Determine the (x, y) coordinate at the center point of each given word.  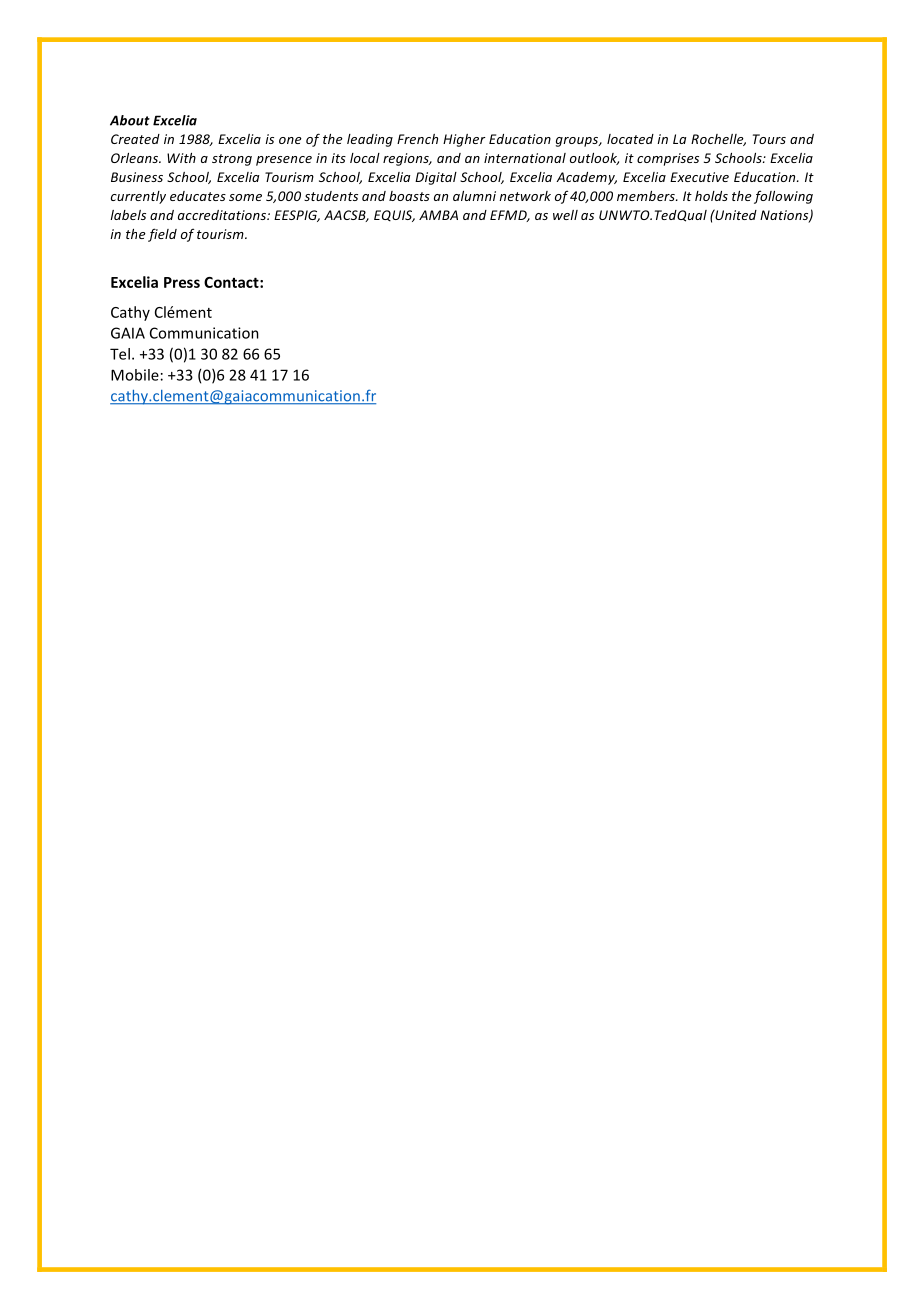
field (162, 235)
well (565, 215)
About (130, 120)
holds (711, 196)
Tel (120, 354)
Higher (464, 140)
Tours (769, 139)
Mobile (135, 375)
